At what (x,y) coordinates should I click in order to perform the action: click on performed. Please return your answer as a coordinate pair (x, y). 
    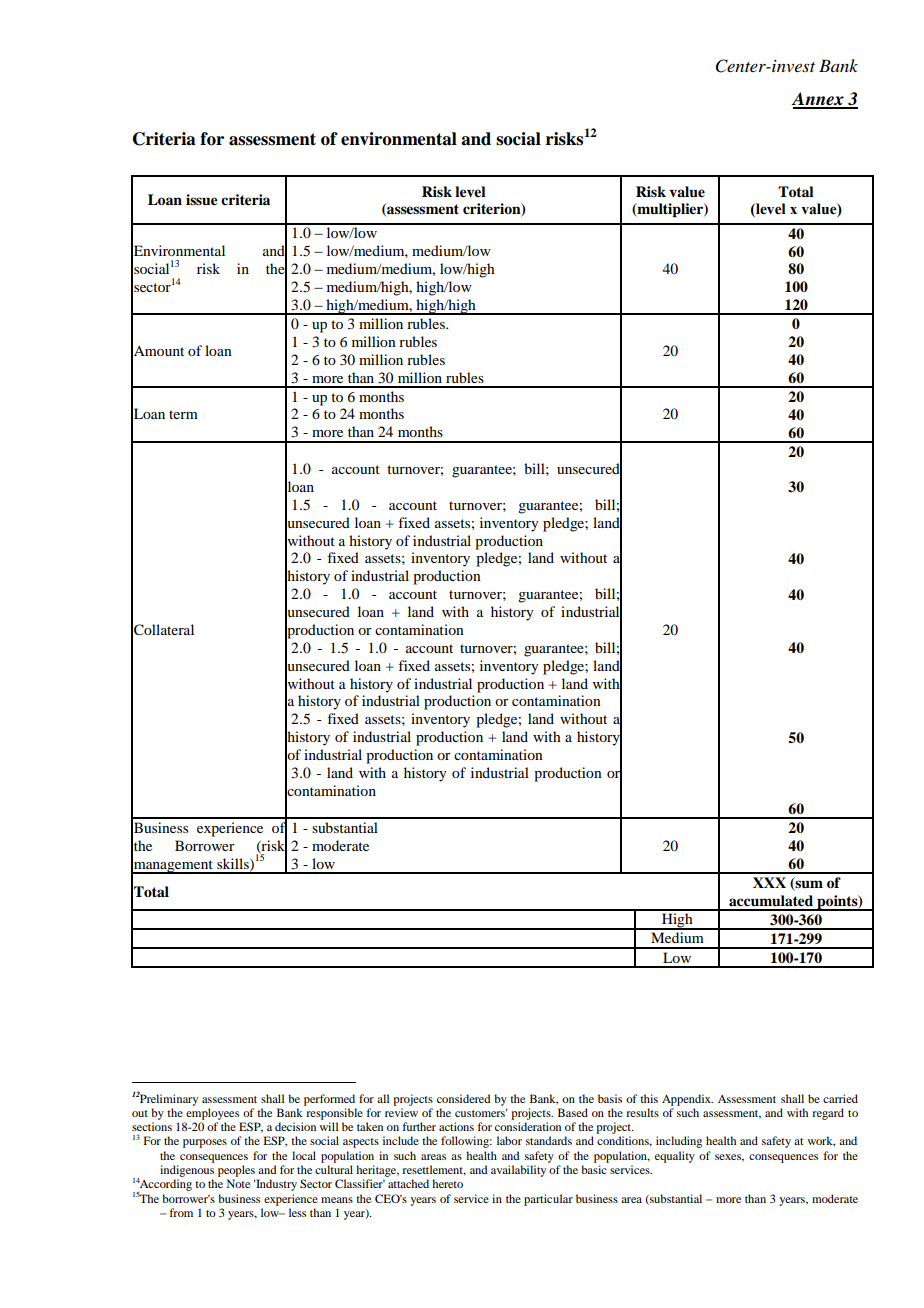
    Looking at the image, I should click on (329, 1100).
